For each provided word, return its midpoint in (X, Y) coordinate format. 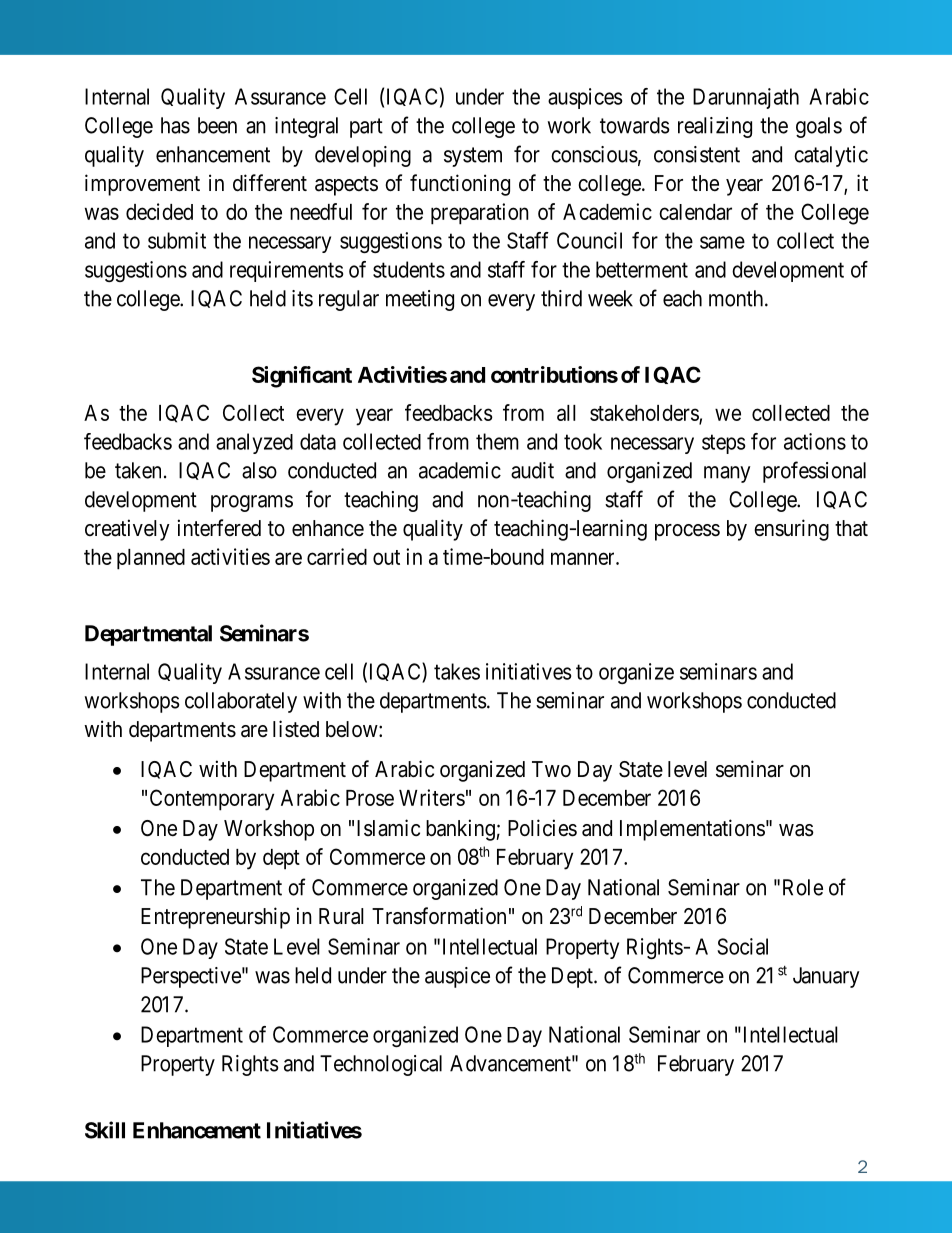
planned (151, 559)
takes (457, 671)
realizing (715, 127)
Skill (105, 1130)
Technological (381, 1065)
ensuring (791, 530)
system (473, 157)
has (175, 125)
